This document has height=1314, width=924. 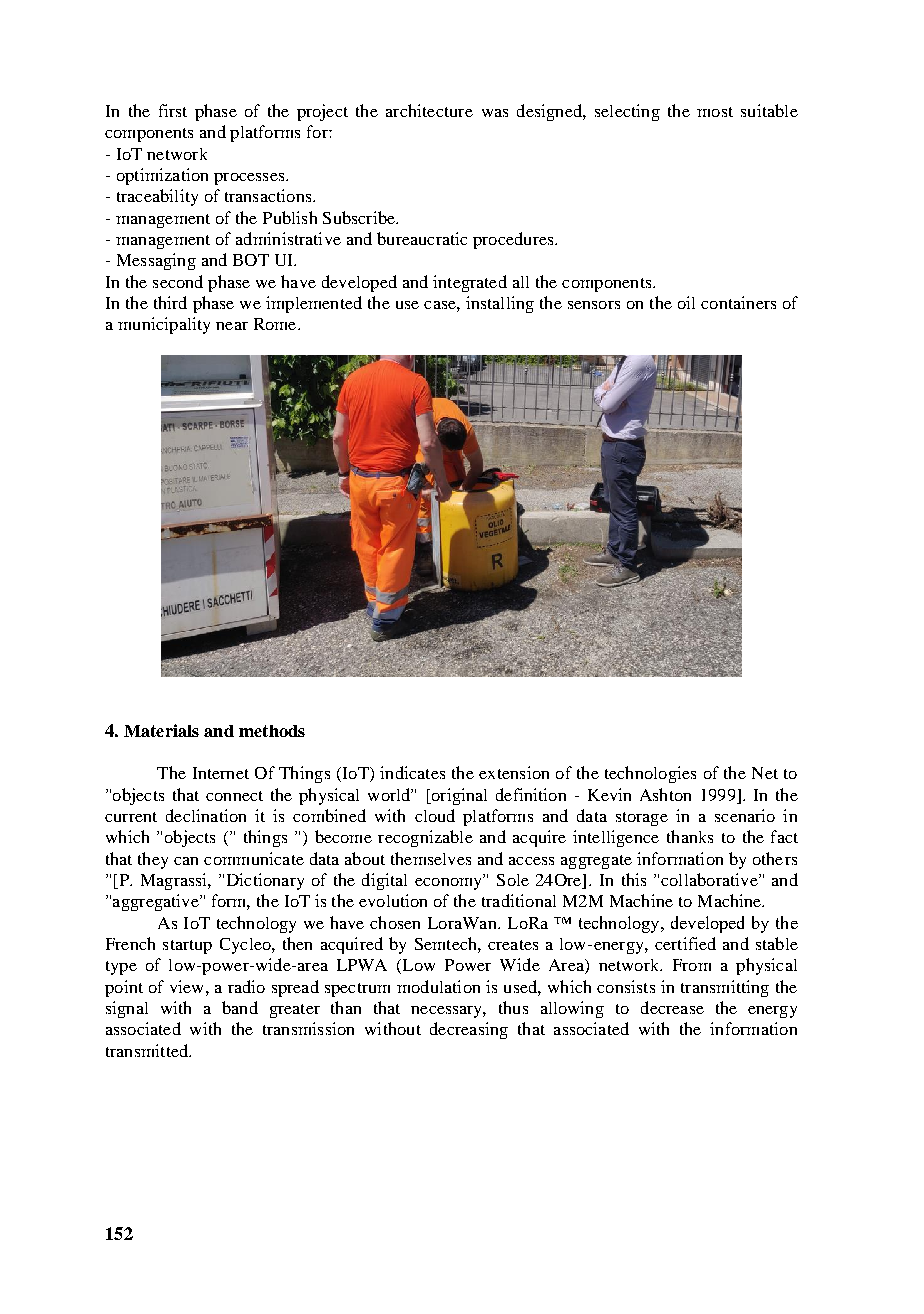 I want to click on oil, so click(x=686, y=302).
